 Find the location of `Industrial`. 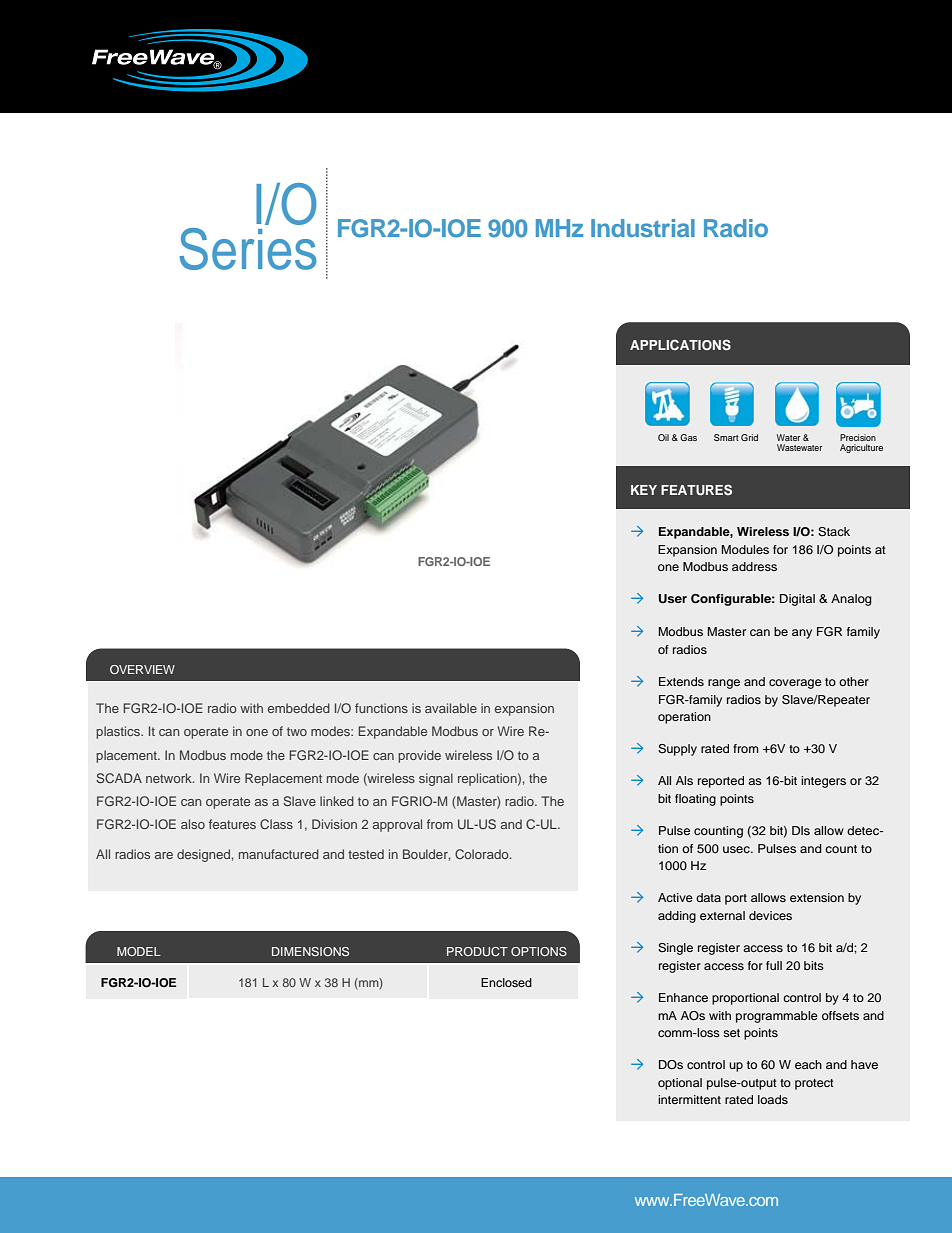

Industrial is located at coordinates (643, 228).
